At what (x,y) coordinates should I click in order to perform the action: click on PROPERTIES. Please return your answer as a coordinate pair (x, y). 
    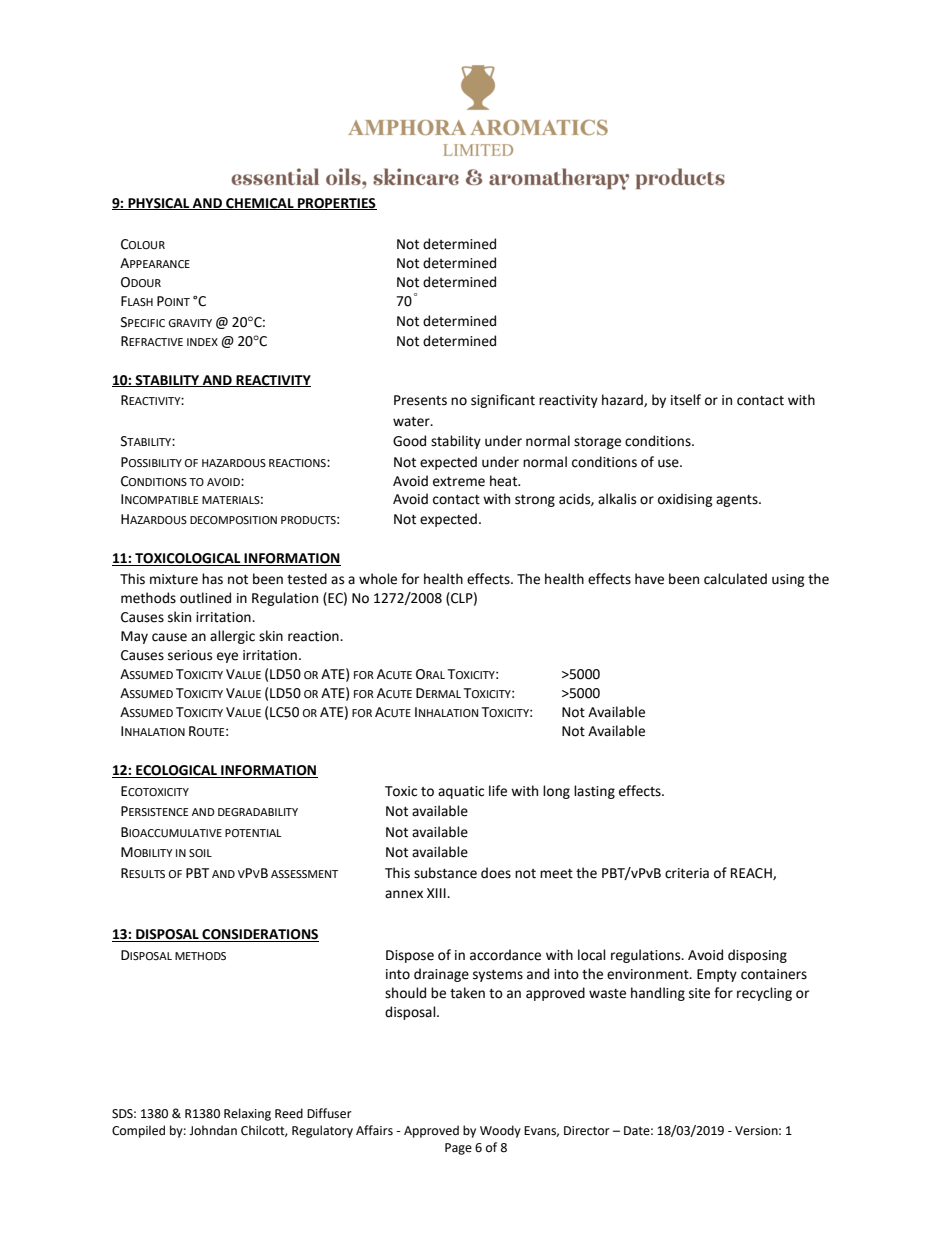
    Looking at the image, I should click on (336, 204).
